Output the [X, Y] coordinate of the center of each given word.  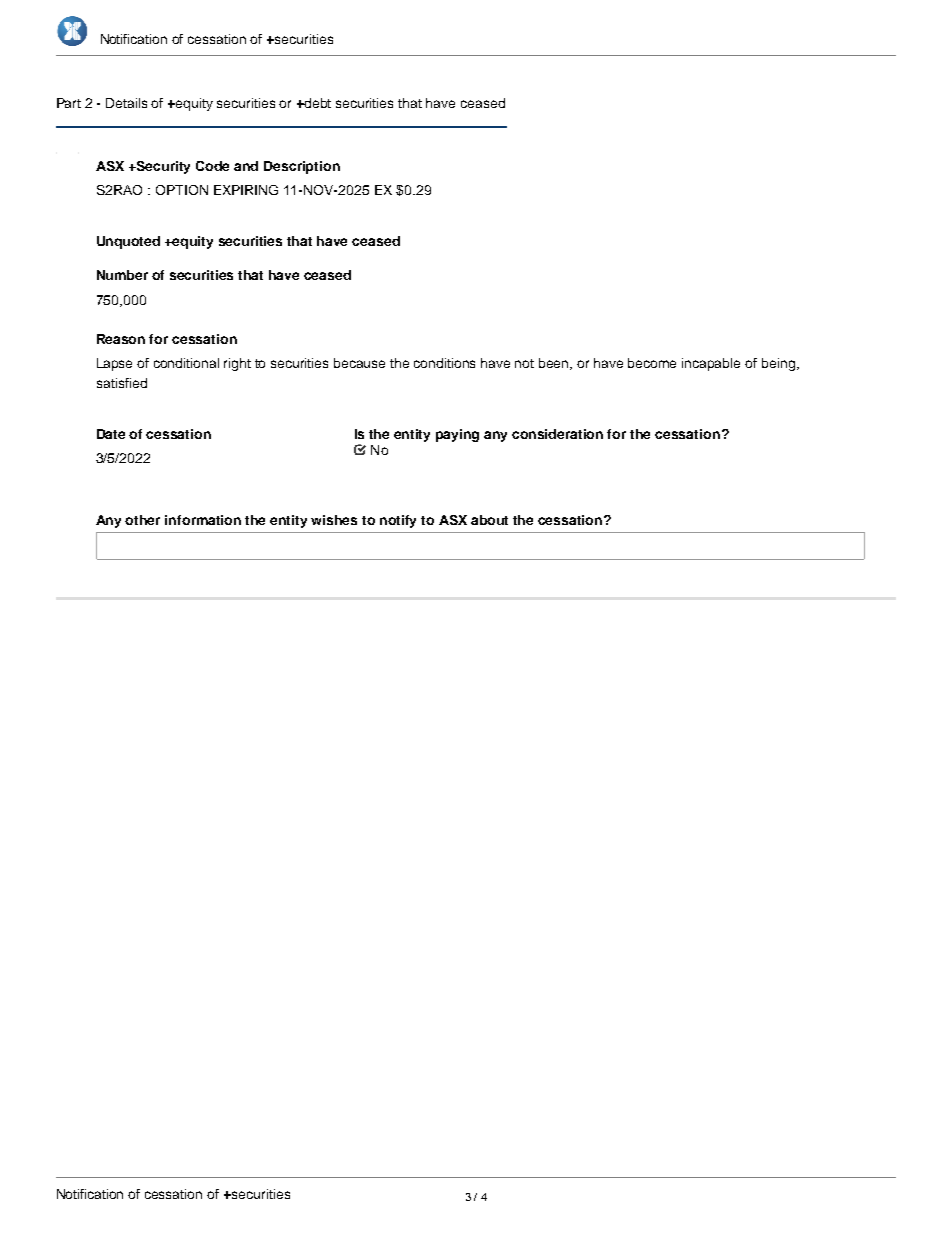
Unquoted [128, 242]
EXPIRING [246, 190]
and [246, 166]
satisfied [122, 383]
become [652, 363]
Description [302, 167]
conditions [444, 363]
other [142, 520]
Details [126, 103]
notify [398, 521]
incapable [711, 364]
